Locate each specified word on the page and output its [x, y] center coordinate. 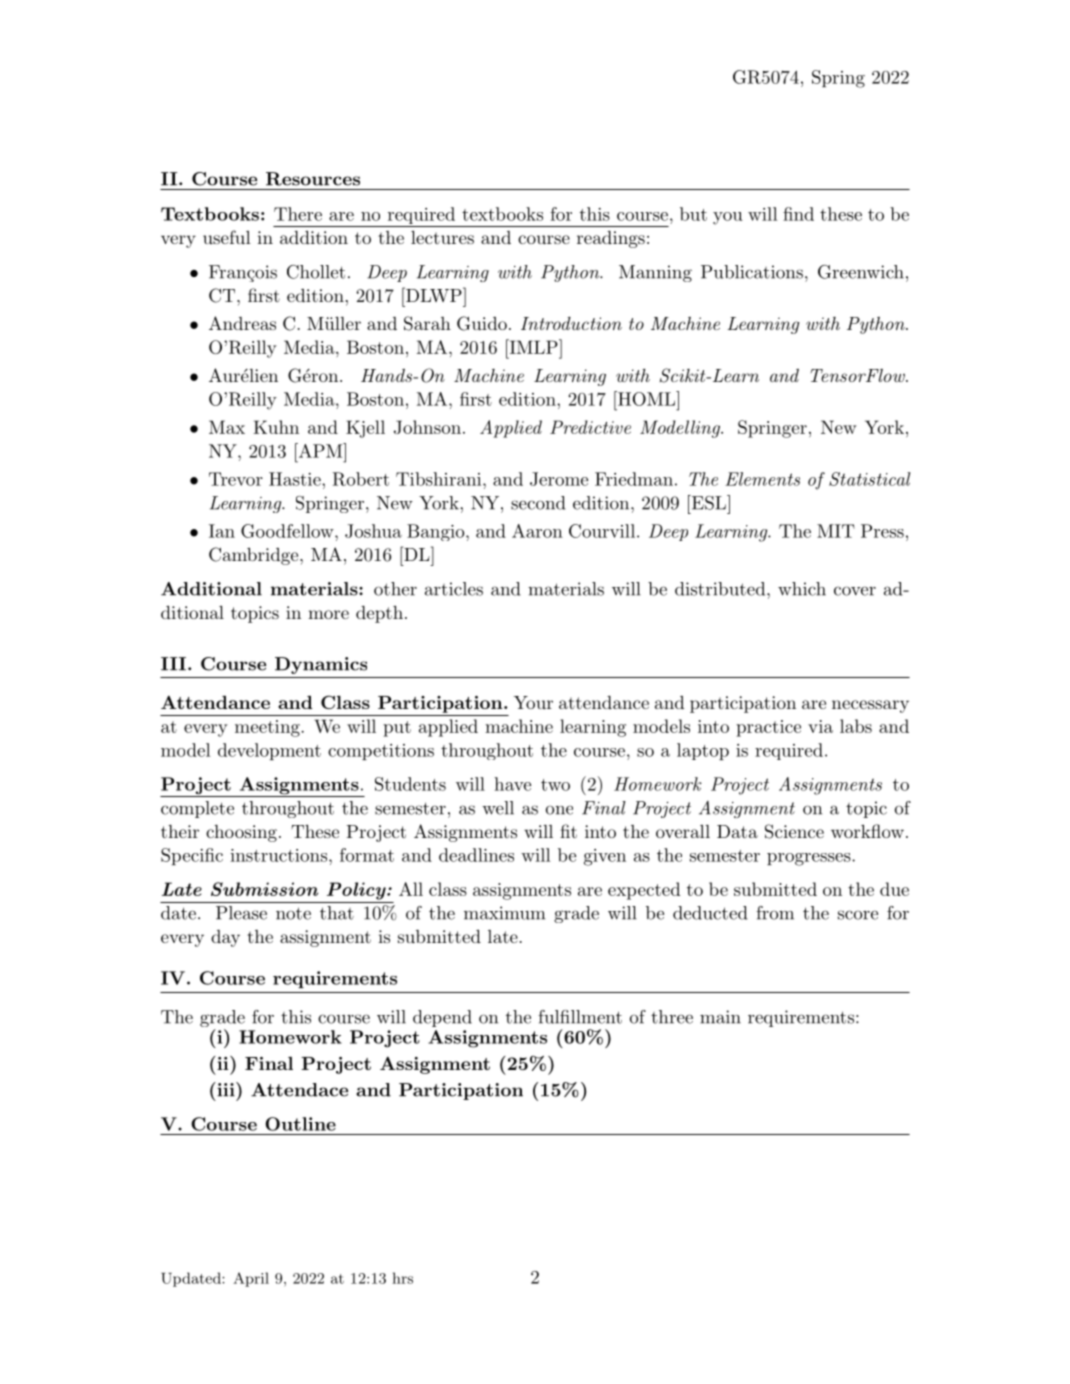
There [298, 214]
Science [794, 831]
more [328, 614]
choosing [241, 833]
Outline [300, 1124]
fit [568, 831]
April [251, 1279]
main [720, 1017]
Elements [762, 479]
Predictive [590, 427]
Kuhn [276, 427]
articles [454, 589]
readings [611, 239]
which [802, 589]
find [798, 214]
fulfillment [580, 1017]
